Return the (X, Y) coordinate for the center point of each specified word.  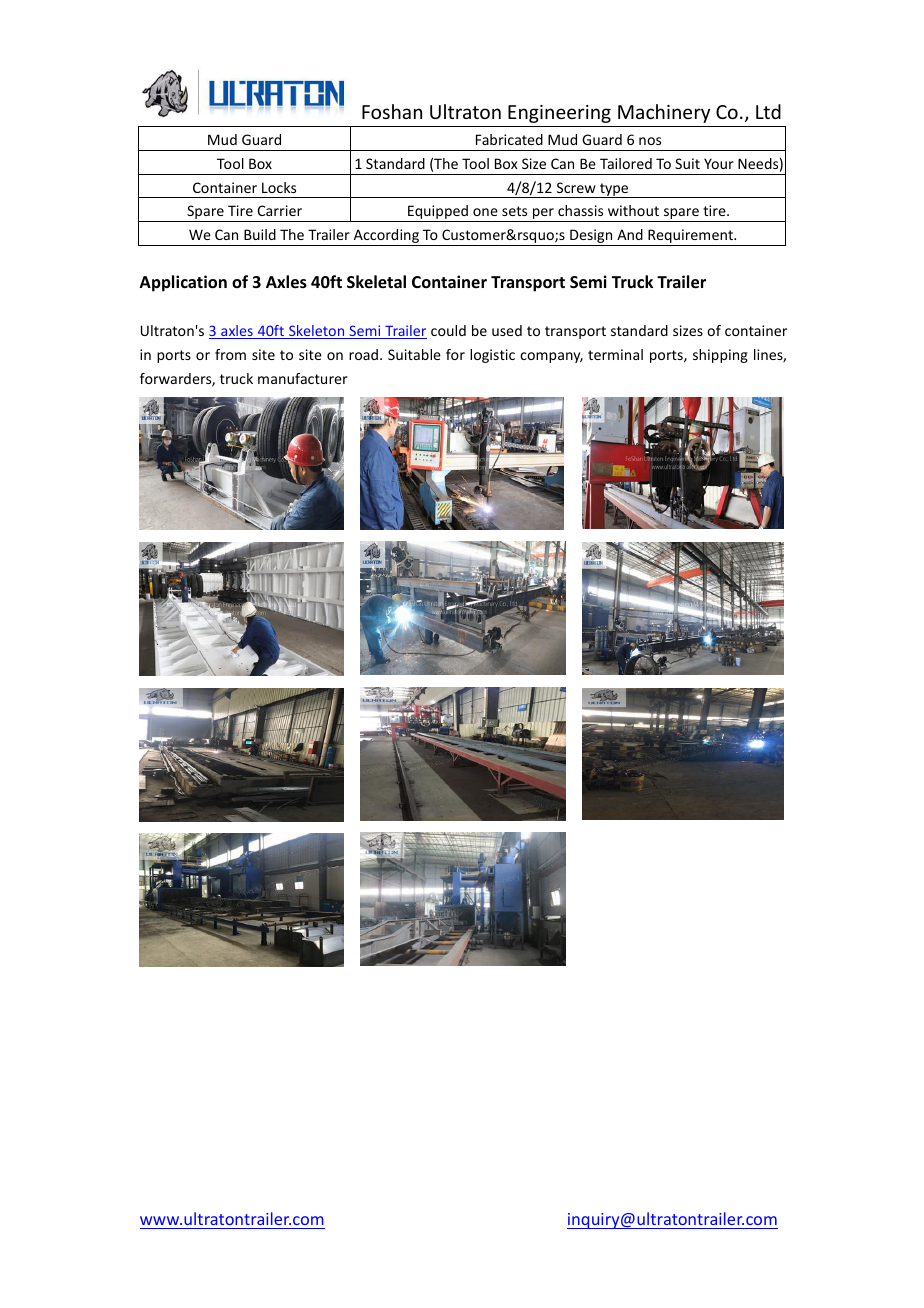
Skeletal (376, 282)
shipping (720, 356)
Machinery (664, 113)
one (485, 212)
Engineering (559, 114)
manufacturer (303, 378)
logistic (492, 356)
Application (183, 283)
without (633, 210)
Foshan (392, 111)
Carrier (280, 210)
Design (591, 237)
